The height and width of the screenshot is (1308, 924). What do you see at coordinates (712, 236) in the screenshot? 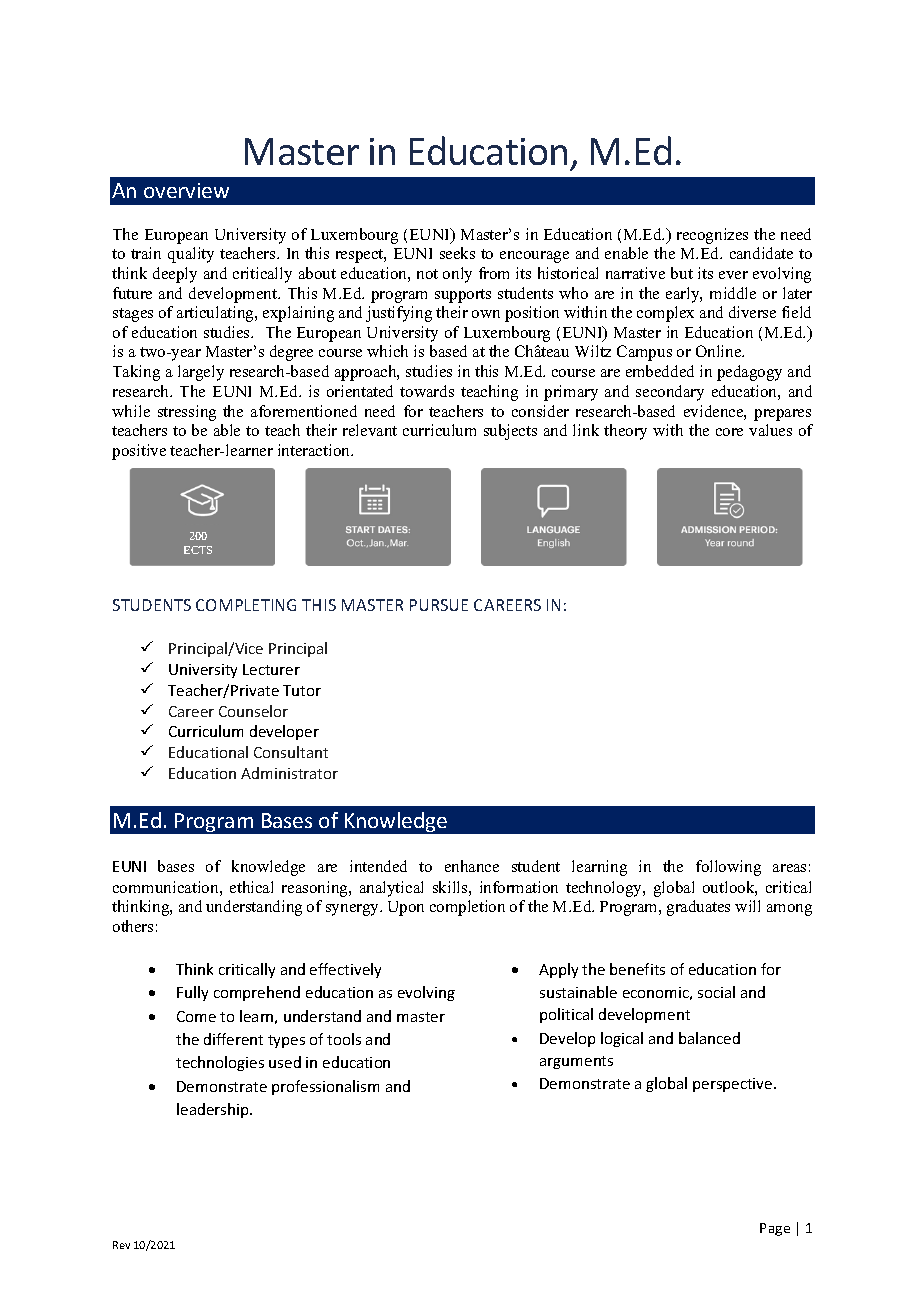
I see `recognizes` at bounding box center [712, 236].
